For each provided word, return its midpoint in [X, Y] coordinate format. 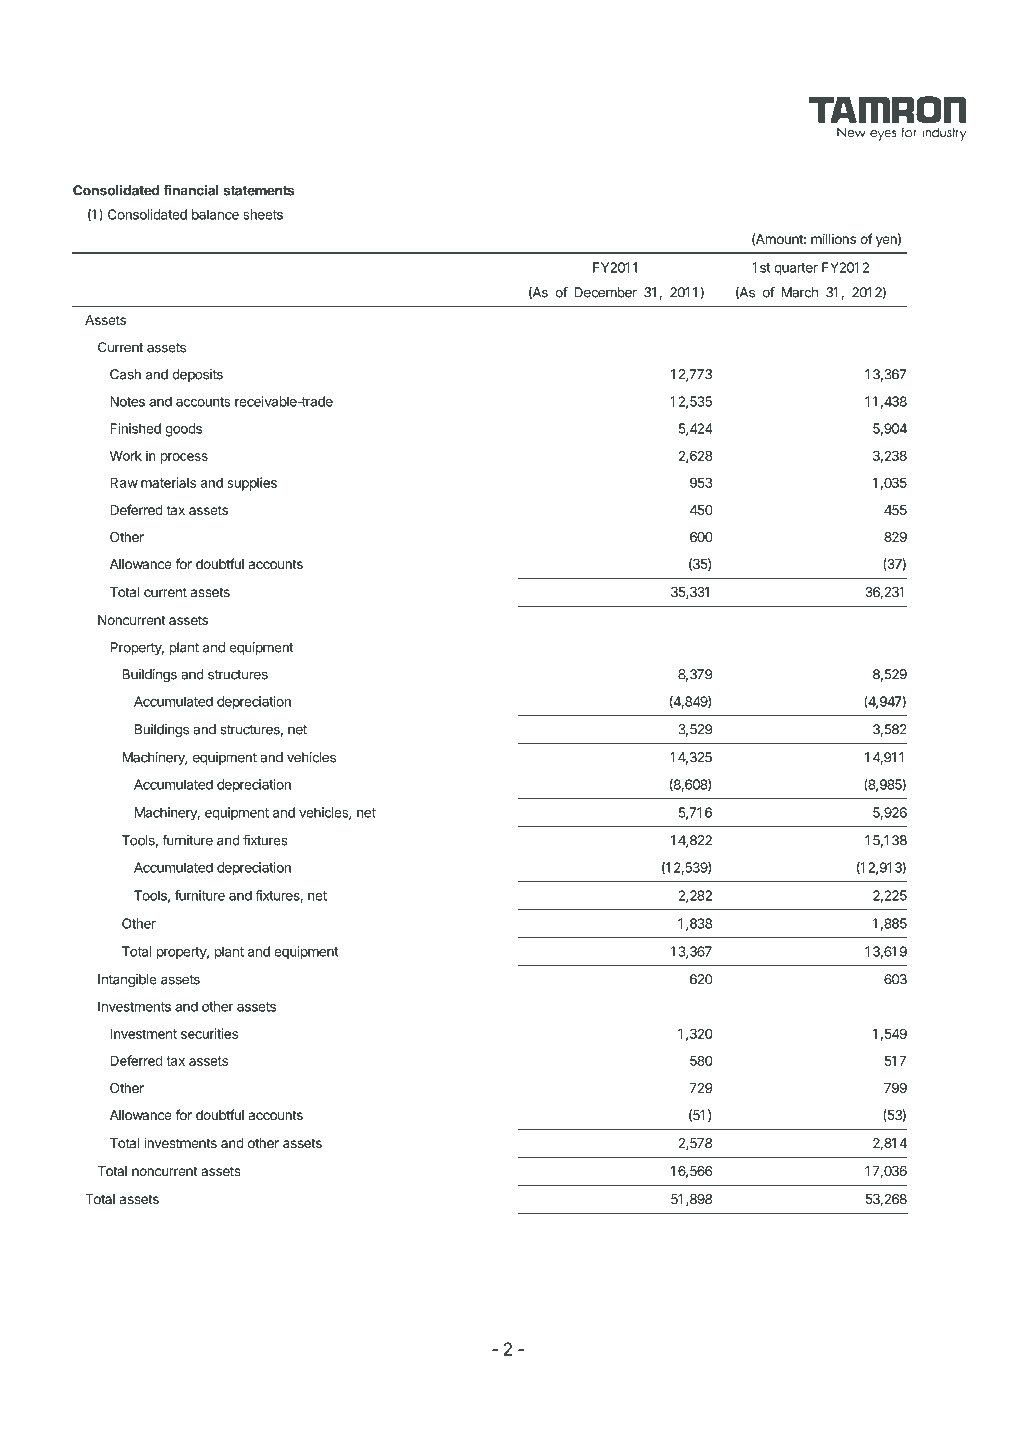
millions [833, 238]
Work [126, 455]
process [184, 458]
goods [183, 430]
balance [215, 214]
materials [168, 482]
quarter [796, 269]
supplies [252, 484]
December [605, 292]
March [799, 292]
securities [209, 1033]
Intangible [127, 980]
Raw [124, 482]
